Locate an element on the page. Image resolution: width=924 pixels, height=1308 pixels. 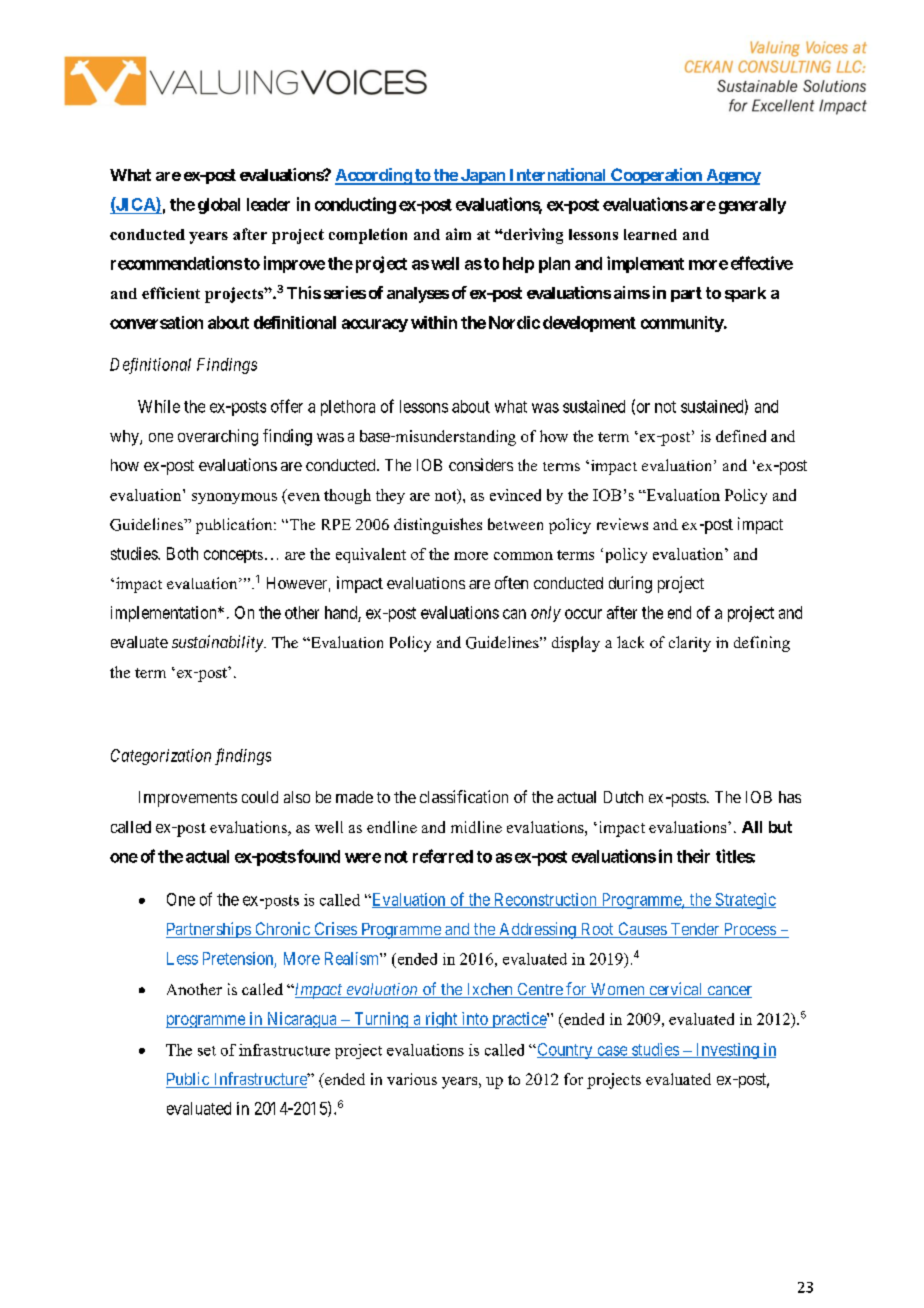
midline is located at coordinates (476, 827).
